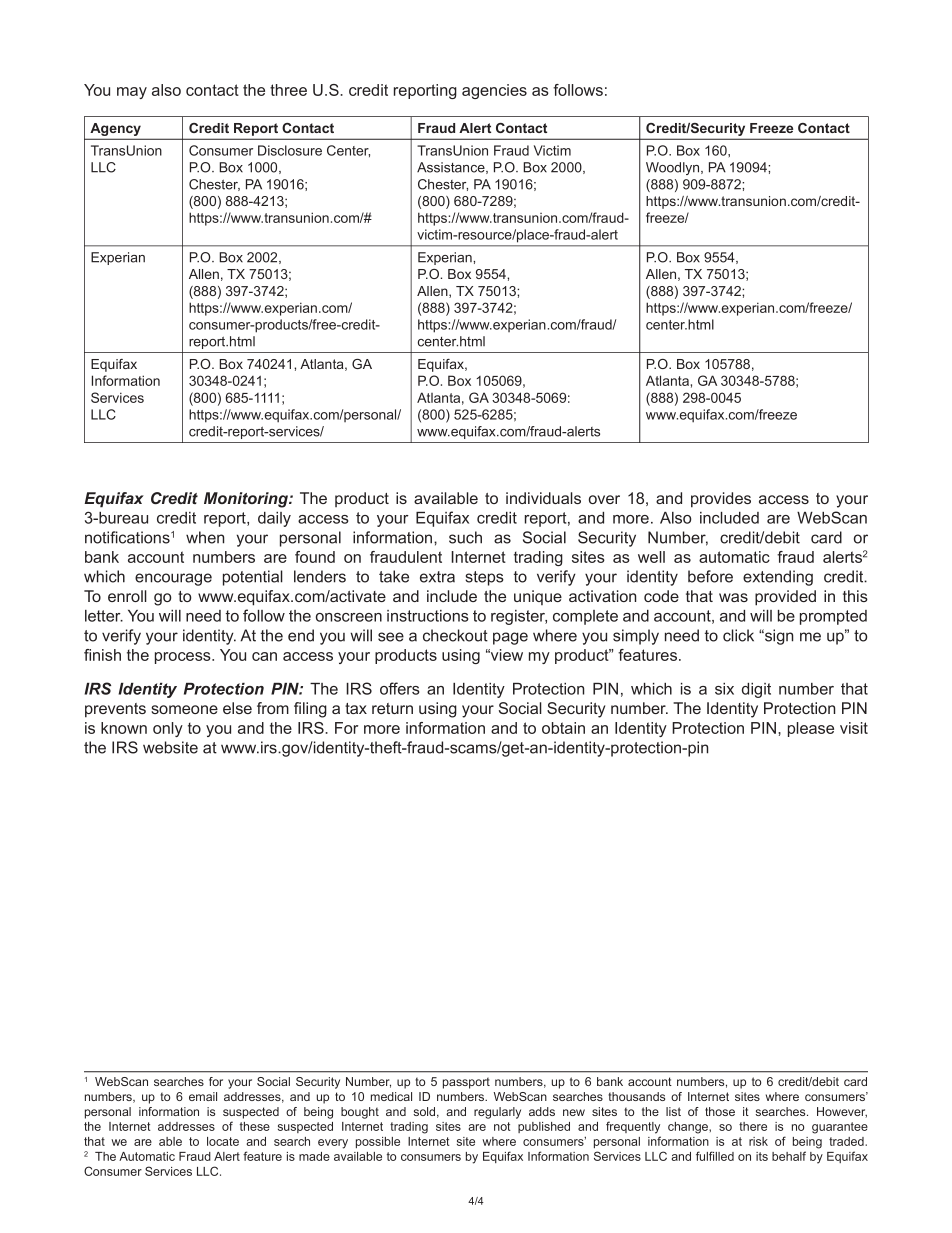  Describe the element at coordinates (205, 537) in the screenshot. I see `when` at that location.
